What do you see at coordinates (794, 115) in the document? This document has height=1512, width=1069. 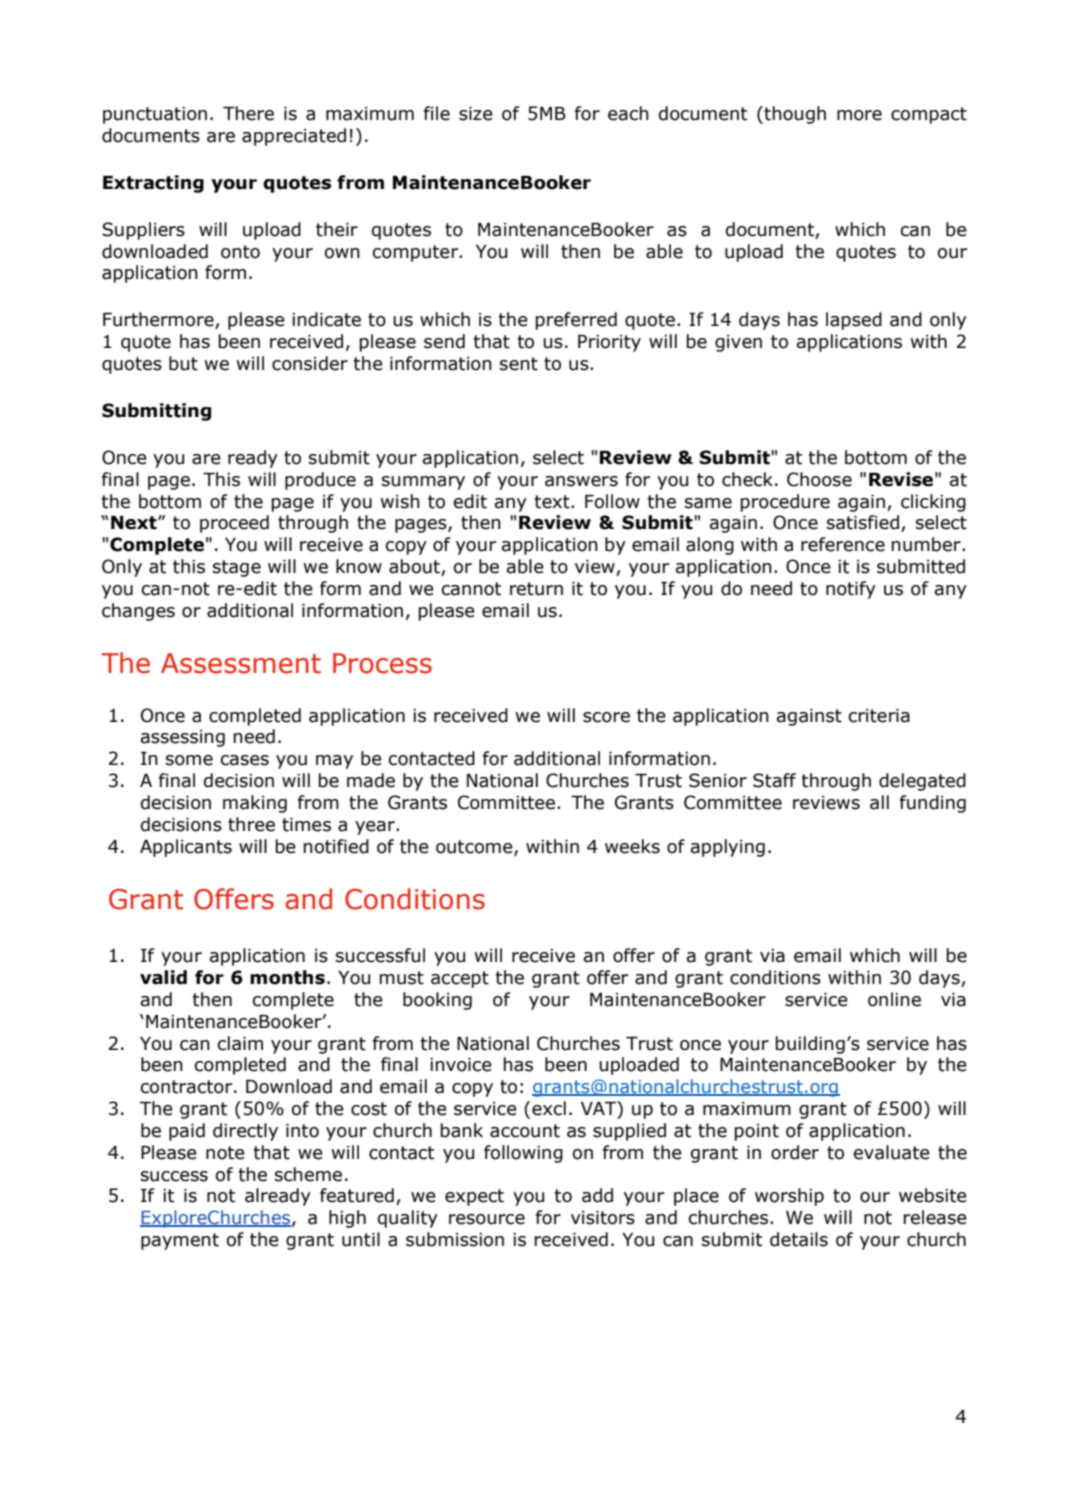 I see `though` at bounding box center [794, 115].
